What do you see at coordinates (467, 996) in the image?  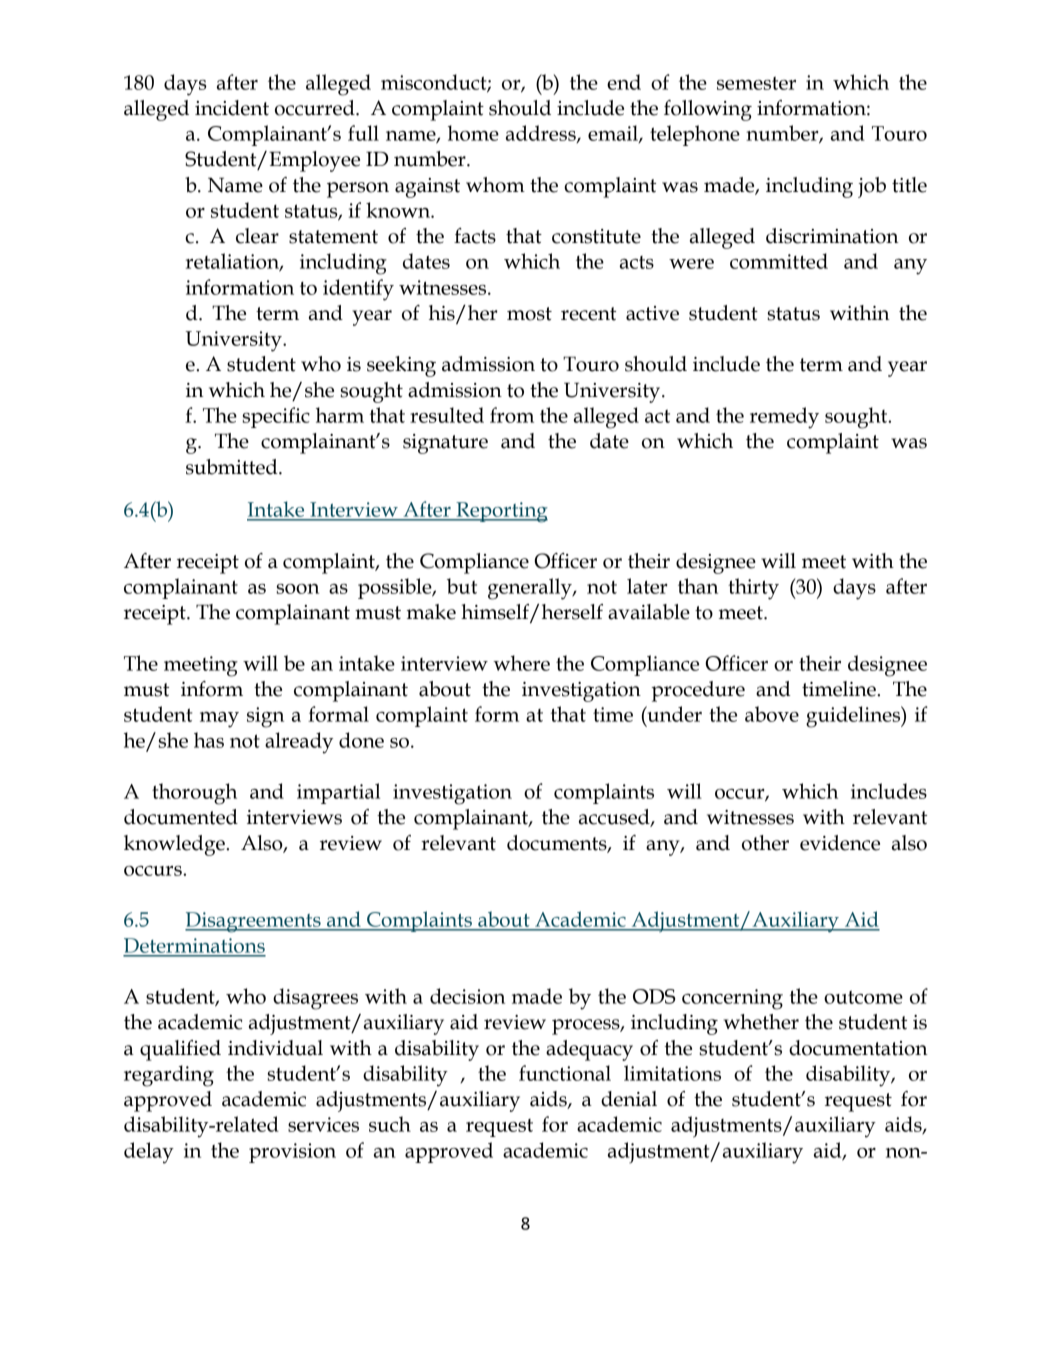 I see `decision` at bounding box center [467, 996].
